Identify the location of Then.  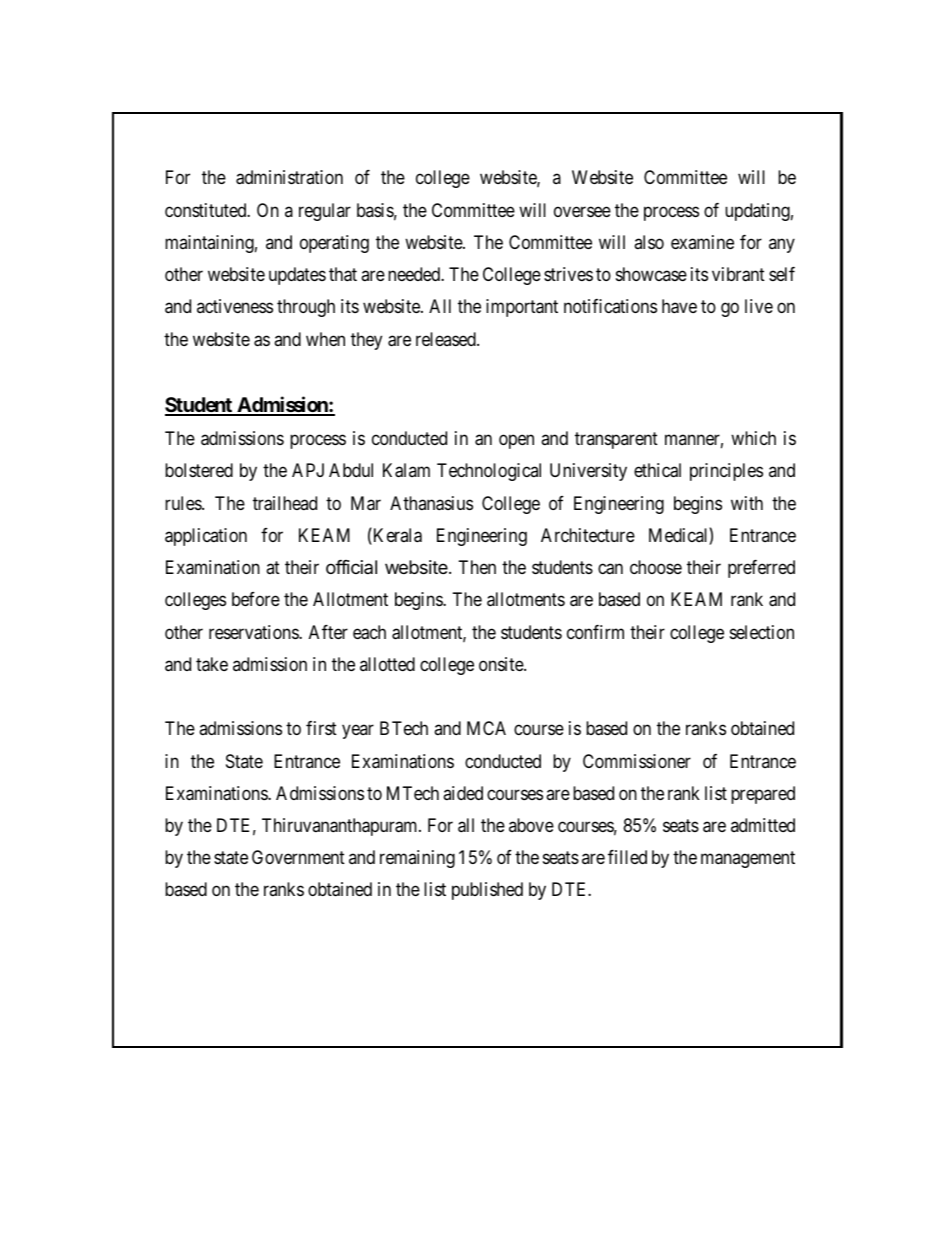
(477, 567).
